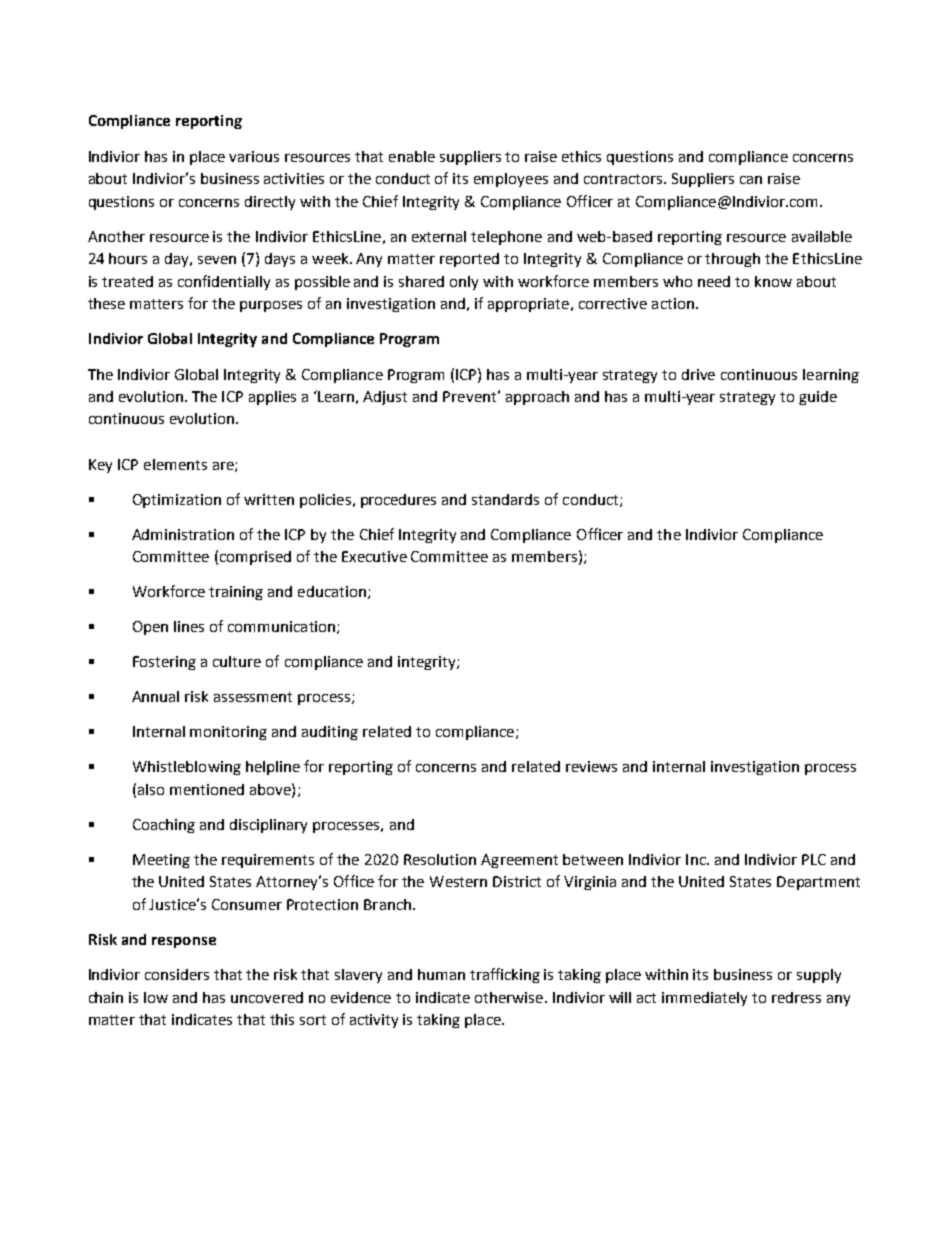 This page has height=1233, width=952. What do you see at coordinates (236, 593) in the page?
I see `training` at bounding box center [236, 593].
